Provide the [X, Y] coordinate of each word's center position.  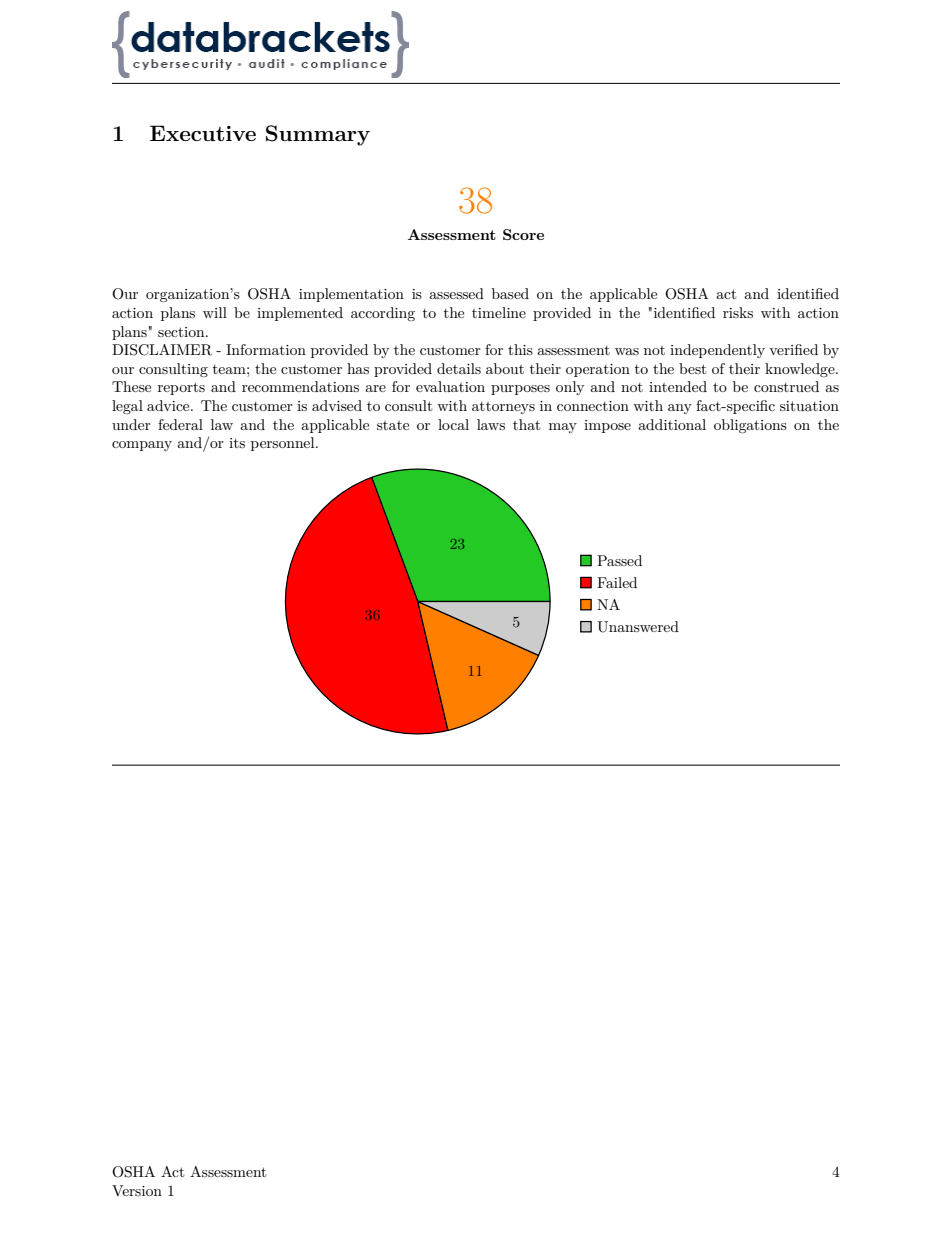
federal [180, 424]
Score [523, 234]
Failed [617, 582]
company [142, 446]
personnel [284, 444]
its [237, 443]
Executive [203, 133]
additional [672, 424]
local [453, 424]
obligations [750, 426]
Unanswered [638, 627]
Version [137, 1190]
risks [738, 312]
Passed [619, 560]
